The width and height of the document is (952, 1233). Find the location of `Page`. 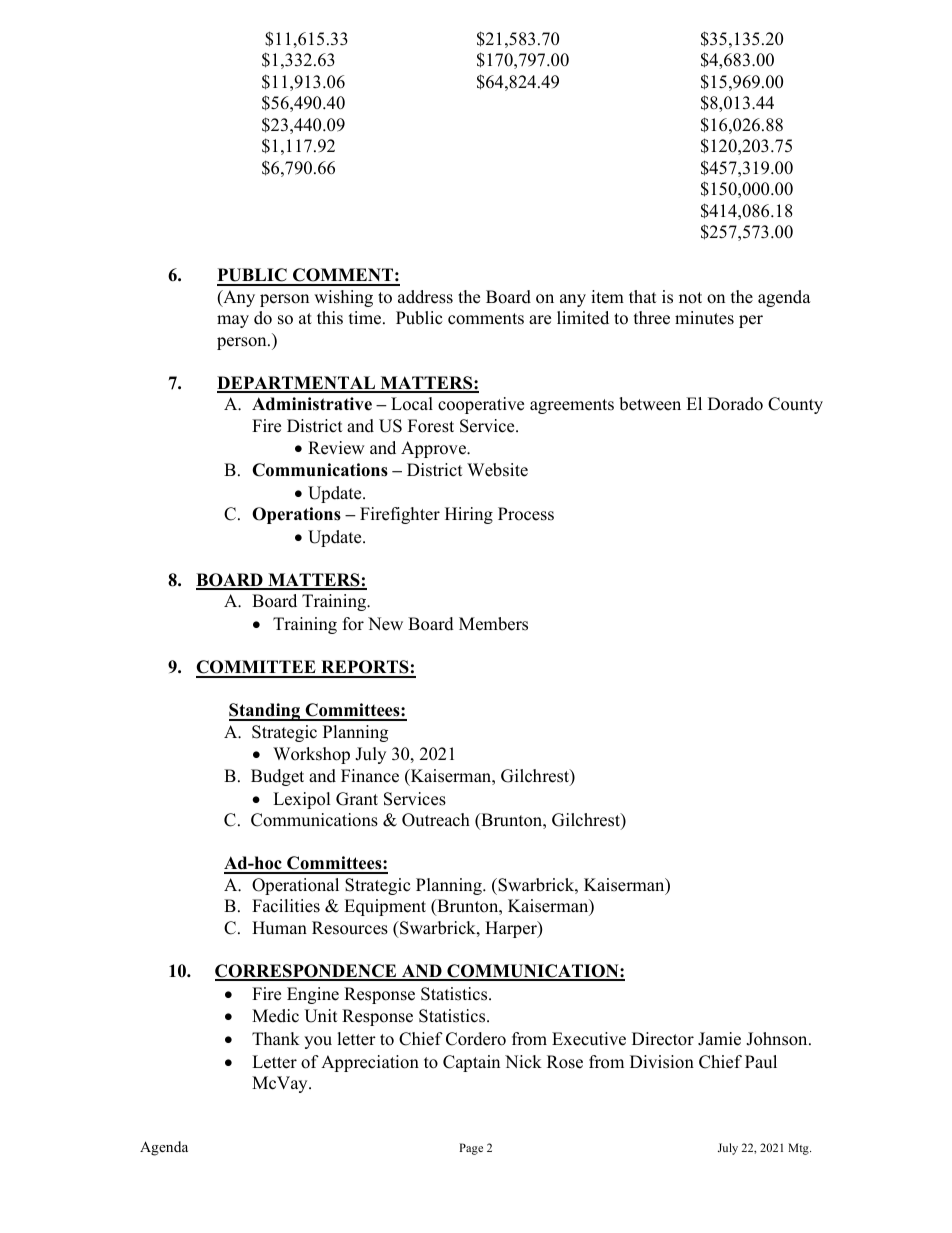

Page is located at coordinates (471, 1149).
